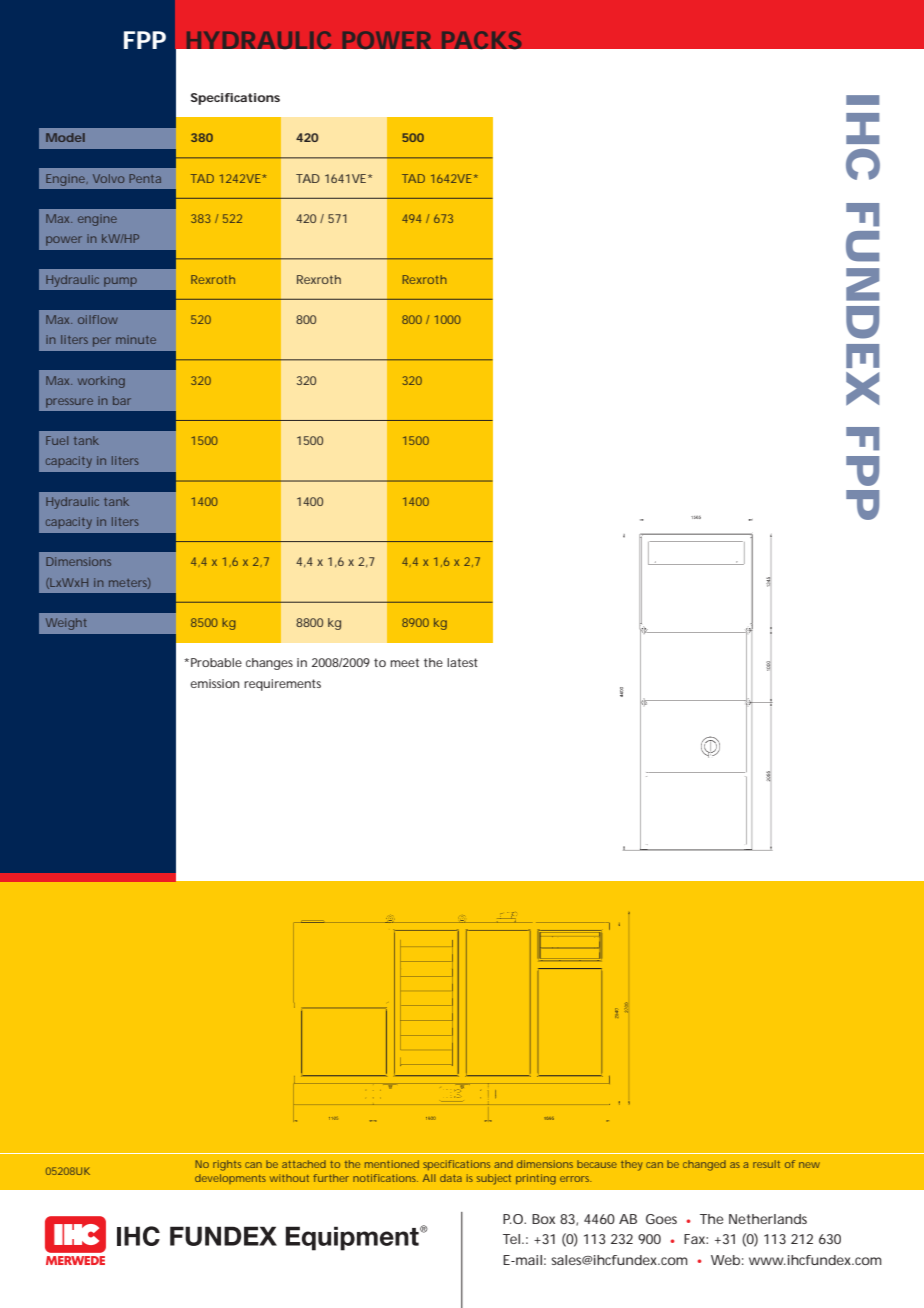 This screenshot has height=1308, width=924. What do you see at coordinates (122, 400) in the screenshot?
I see `bar` at bounding box center [122, 400].
